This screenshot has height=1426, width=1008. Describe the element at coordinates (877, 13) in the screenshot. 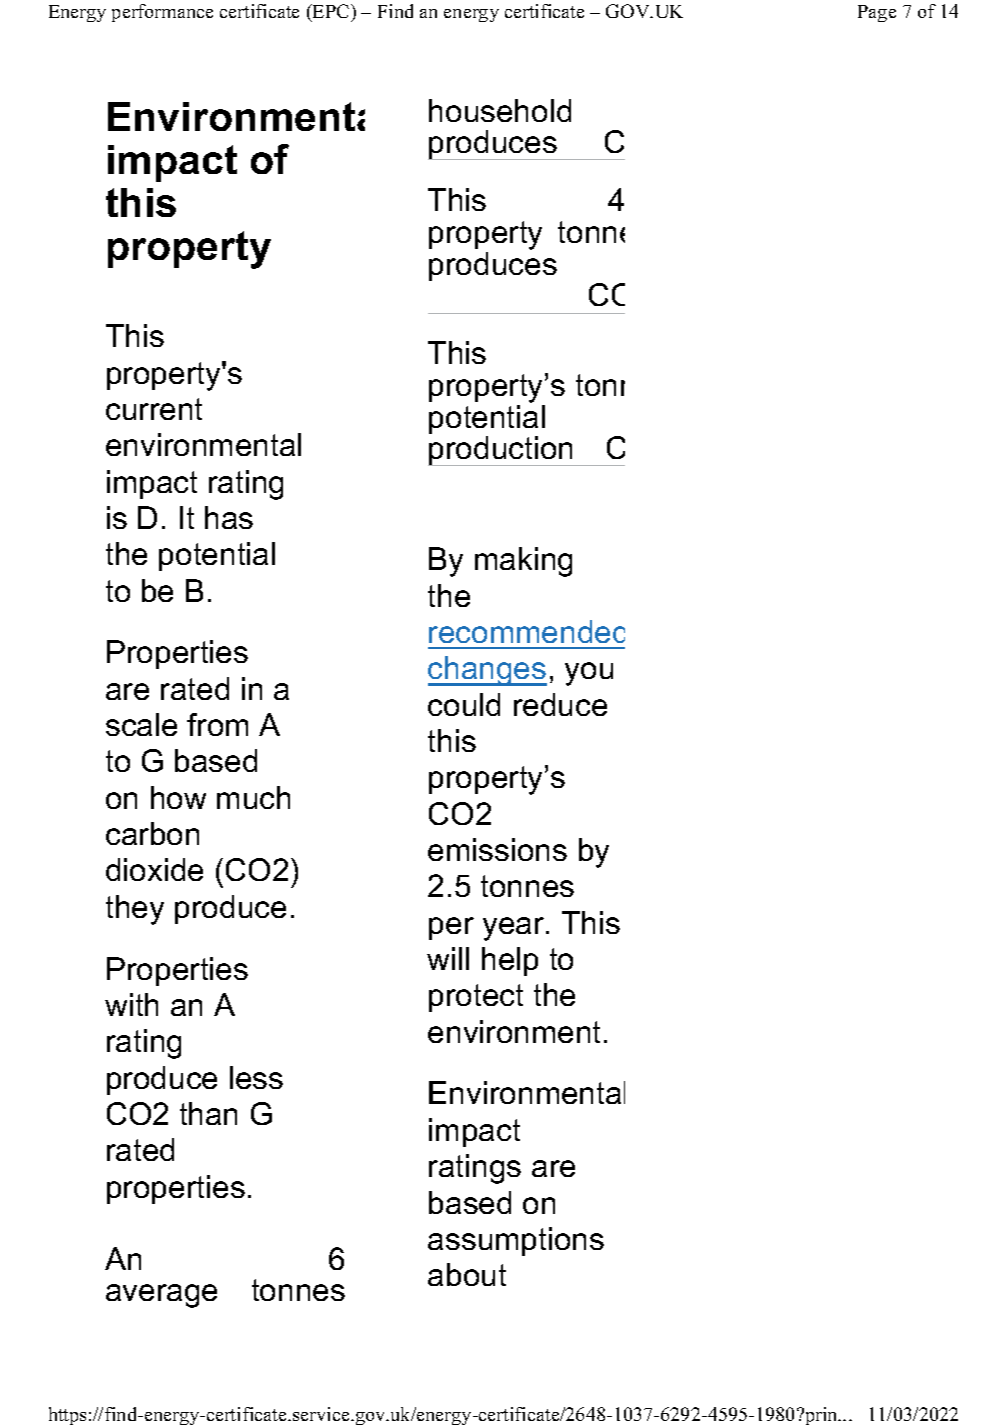

I see `Page` at that location.
